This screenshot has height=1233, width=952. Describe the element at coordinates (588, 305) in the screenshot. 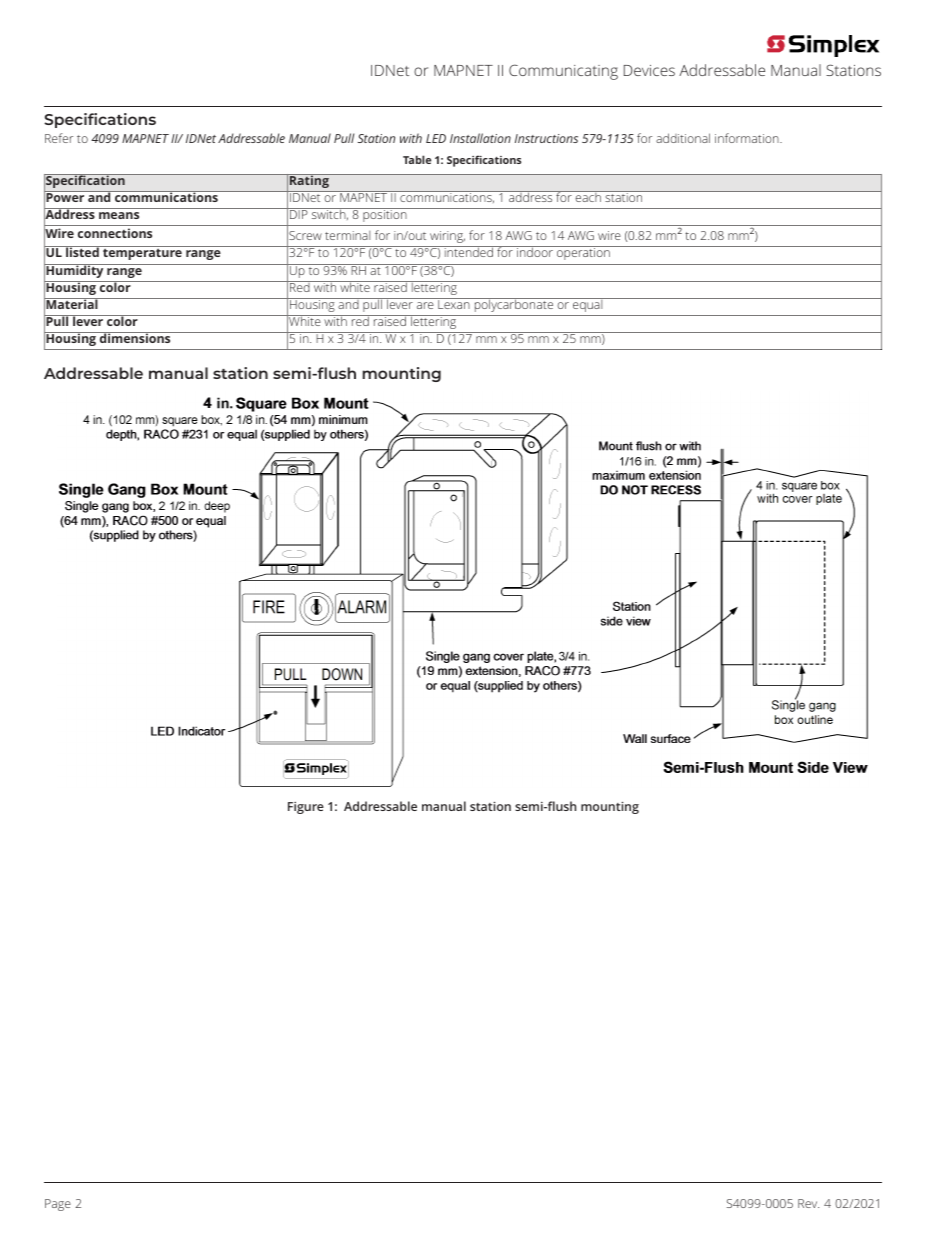

I see `equal` at that location.
